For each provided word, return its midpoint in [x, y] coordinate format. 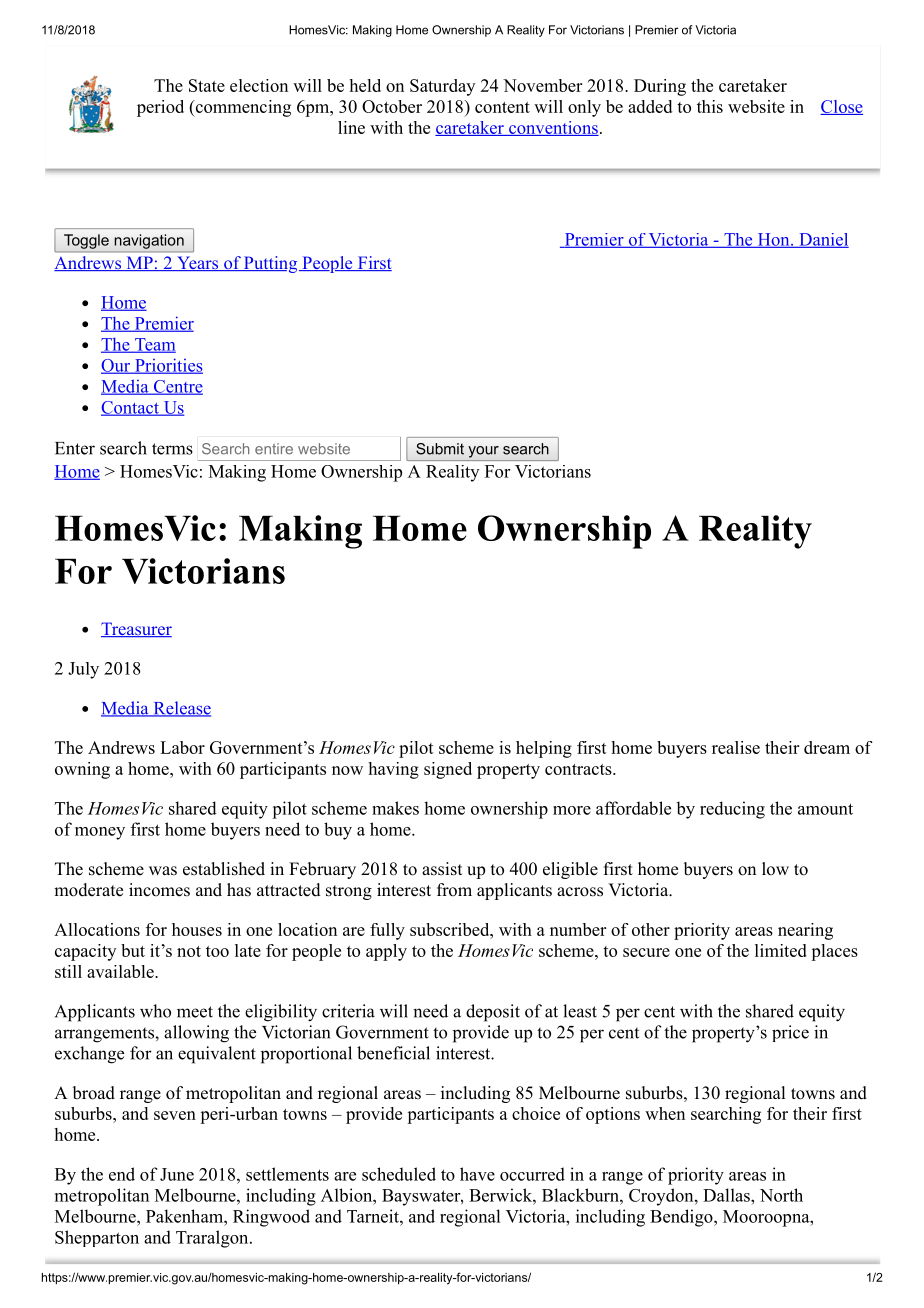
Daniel [823, 240]
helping [544, 749]
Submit [440, 449]
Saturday [442, 87]
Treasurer [136, 629]
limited [781, 950]
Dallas [727, 1195]
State [207, 85]
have [477, 1174]
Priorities [167, 366]
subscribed [450, 929]
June [177, 1174]
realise [736, 747]
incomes [159, 890]
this [710, 106]
